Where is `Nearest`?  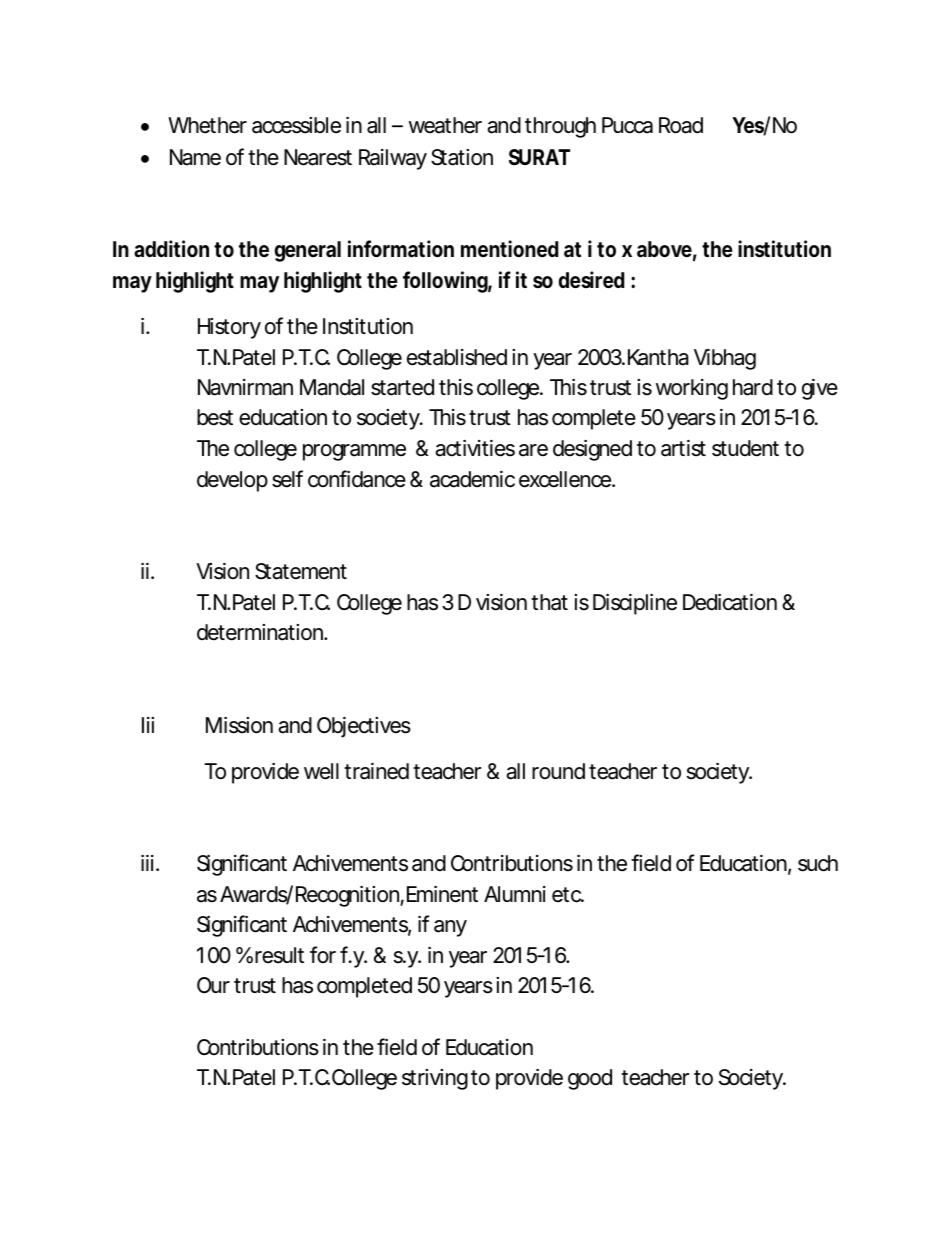
Nearest is located at coordinates (318, 157).
